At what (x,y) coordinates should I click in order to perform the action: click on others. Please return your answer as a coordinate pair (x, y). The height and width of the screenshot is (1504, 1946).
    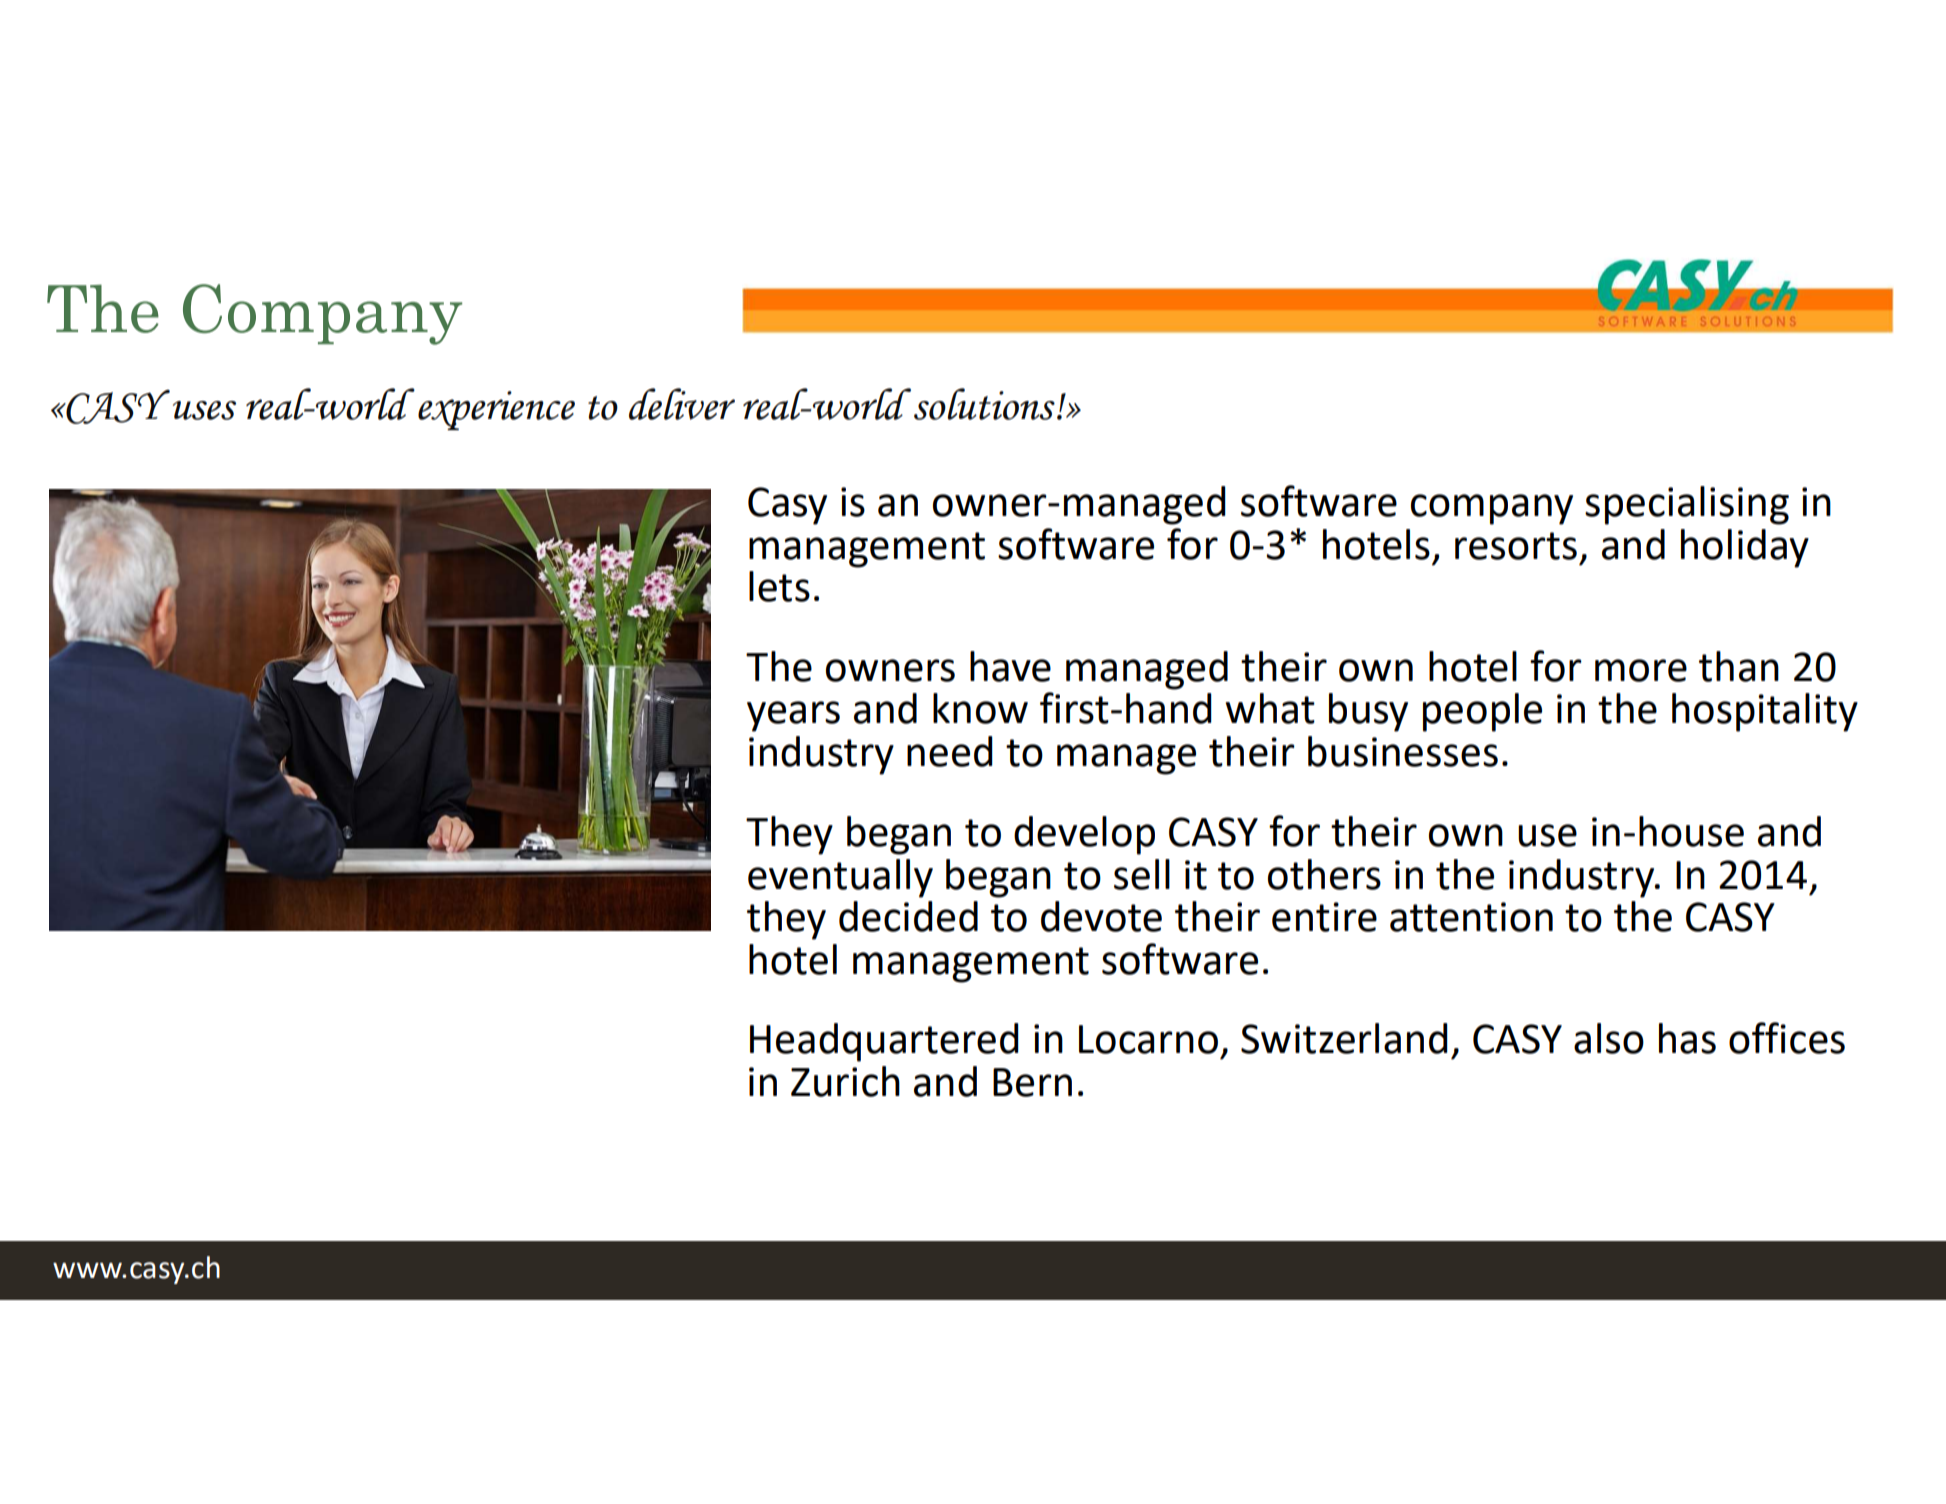
    Looking at the image, I should click on (1324, 874).
